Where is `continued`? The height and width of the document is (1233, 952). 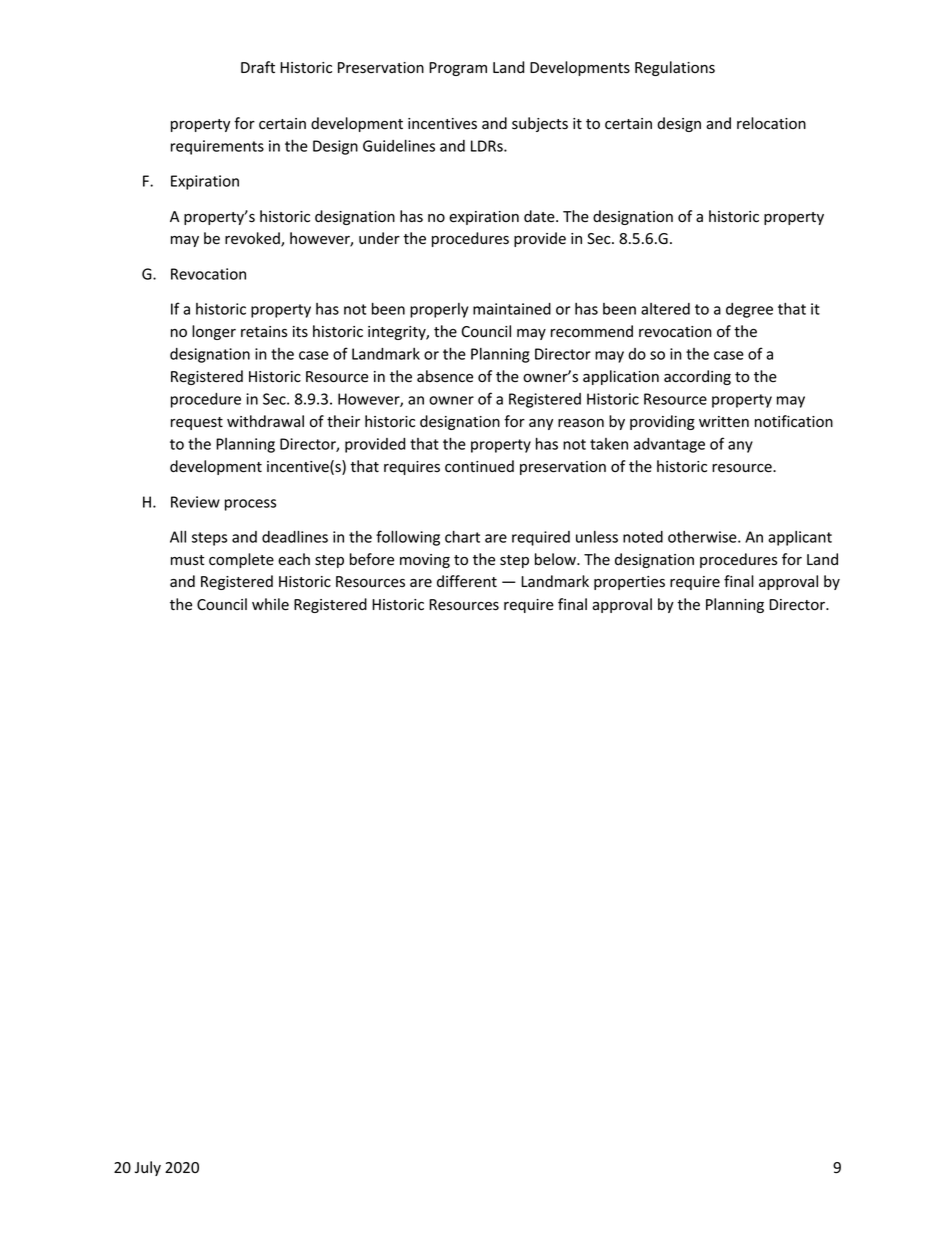 continued is located at coordinates (479, 466).
